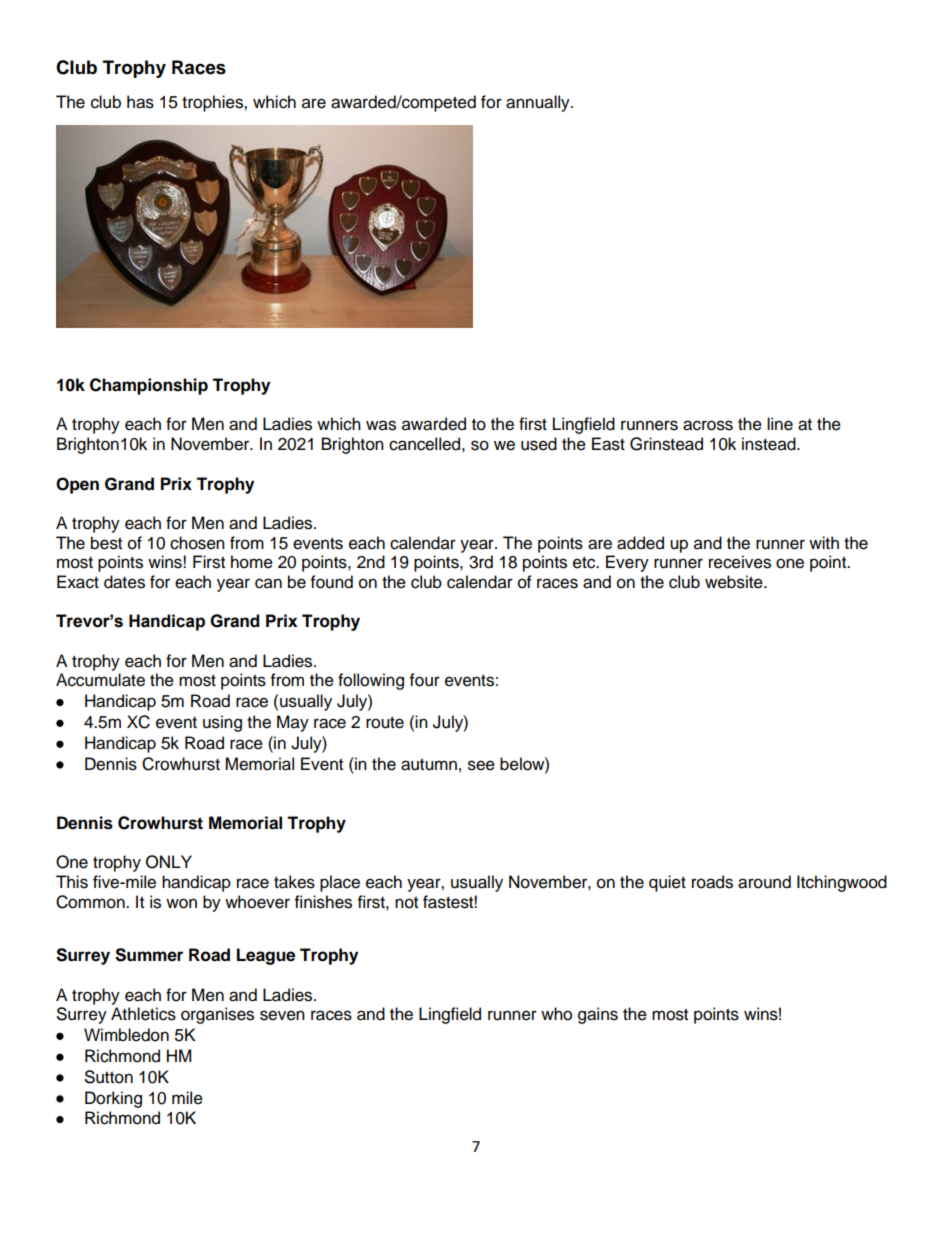 This screenshot has width=952, height=1233. What do you see at coordinates (735, 582) in the screenshot?
I see `website` at bounding box center [735, 582].
